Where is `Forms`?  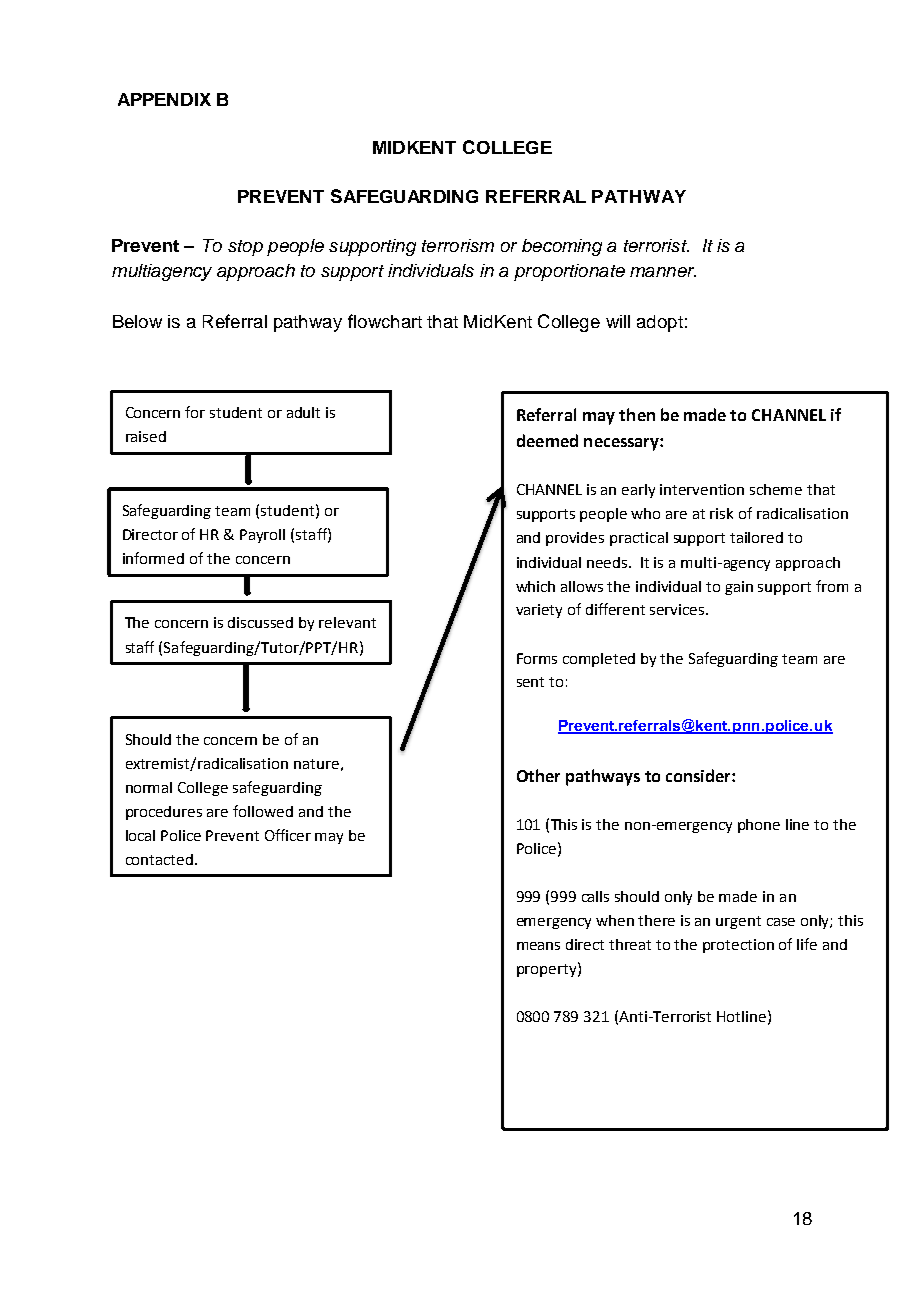 Forms is located at coordinates (537, 658).
